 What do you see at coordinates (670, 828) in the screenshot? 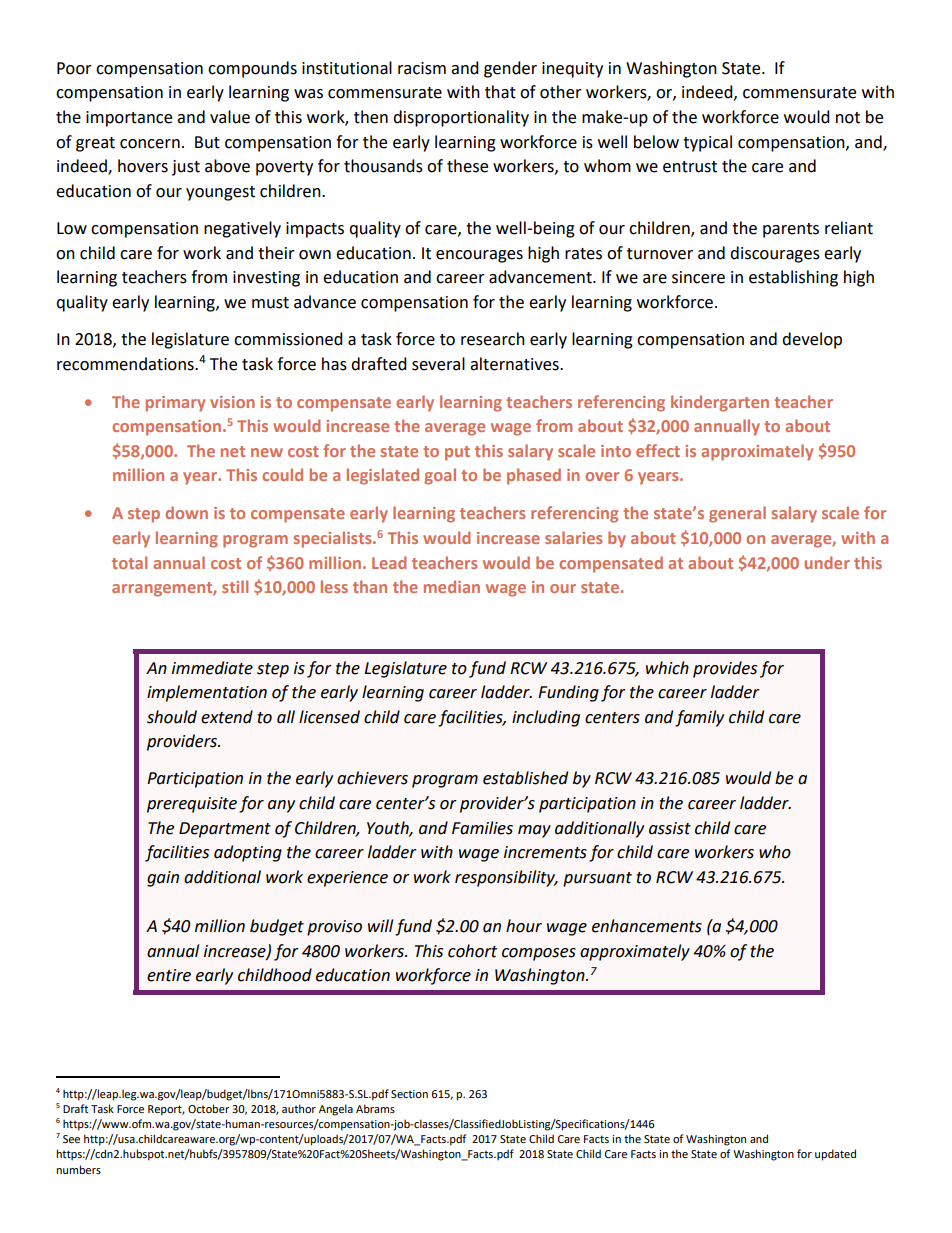
I see `assist` at bounding box center [670, 828].
